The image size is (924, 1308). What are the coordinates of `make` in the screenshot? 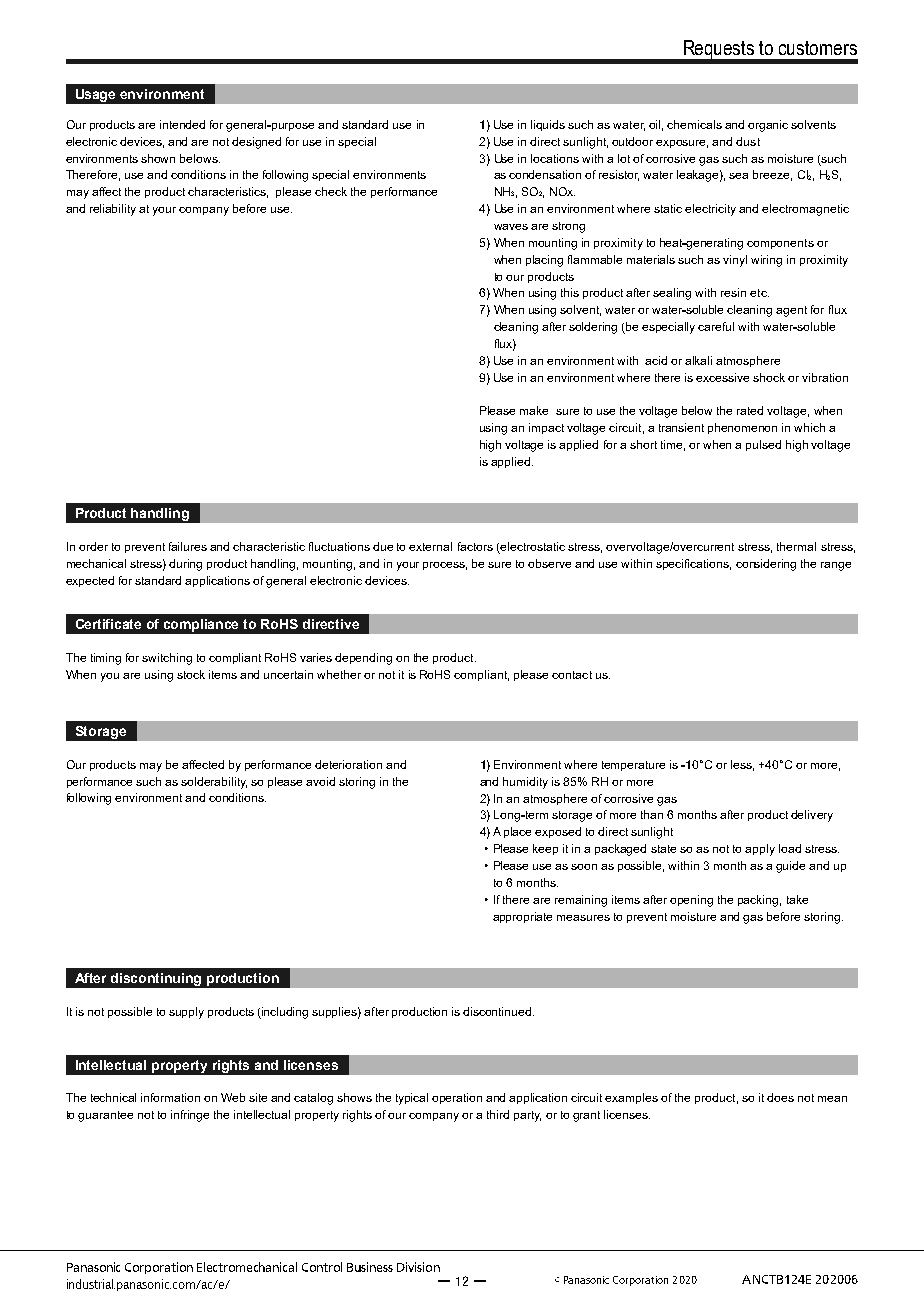 It's located at (534, 410).
